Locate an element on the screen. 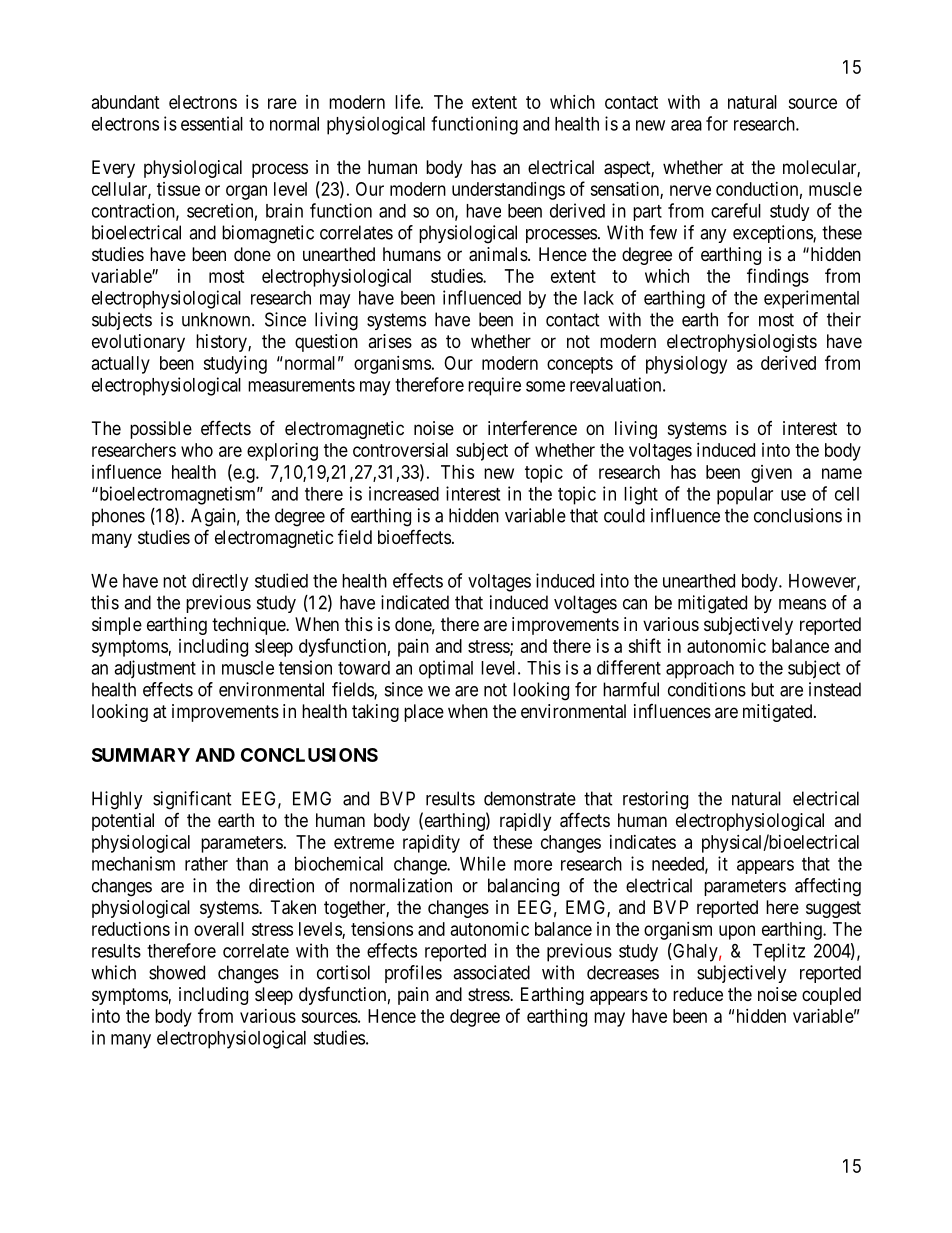 The image size is (952, 1233). upon is located at coordinates (737, 932).
